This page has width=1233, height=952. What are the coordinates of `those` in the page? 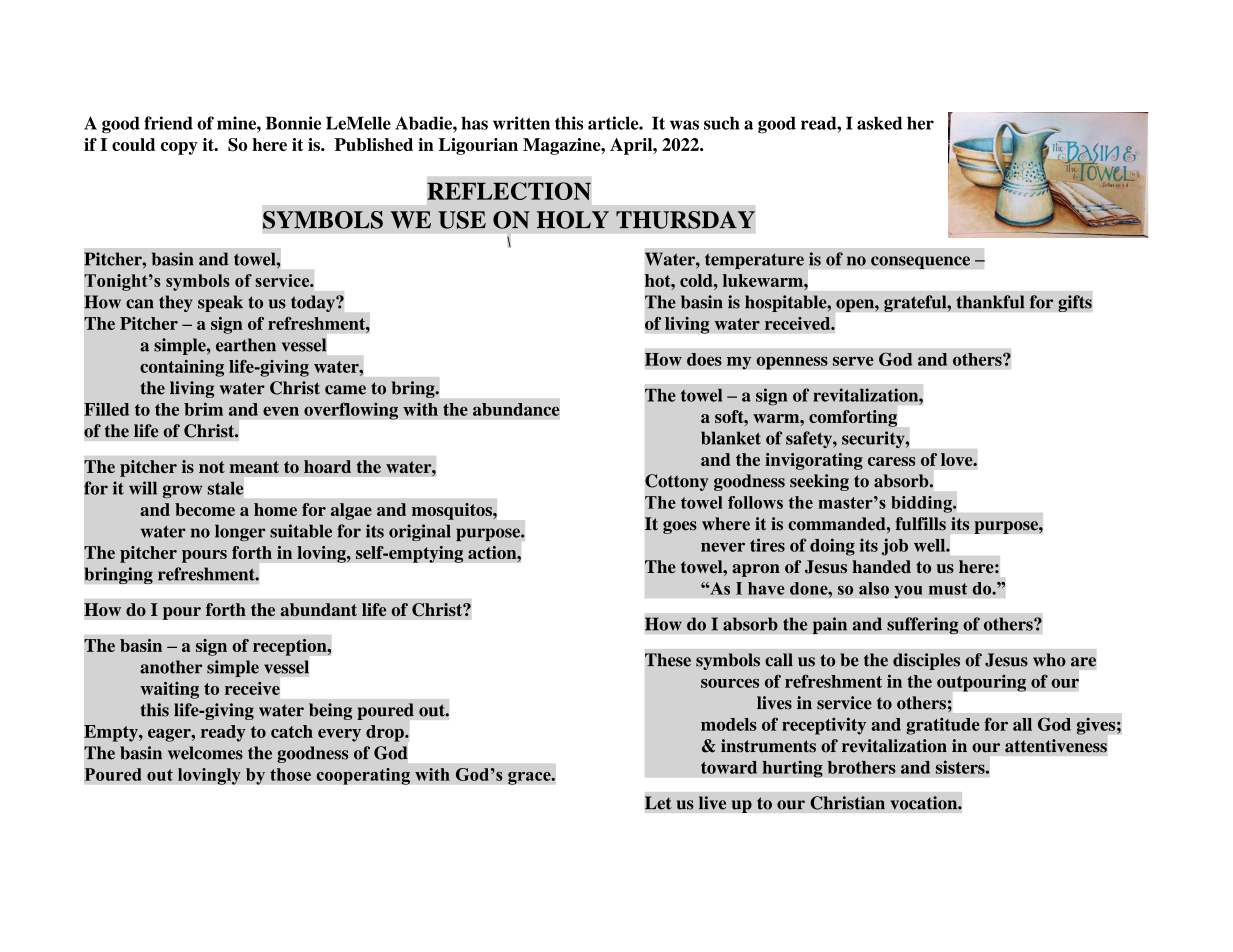 It's located at (290, 774).
